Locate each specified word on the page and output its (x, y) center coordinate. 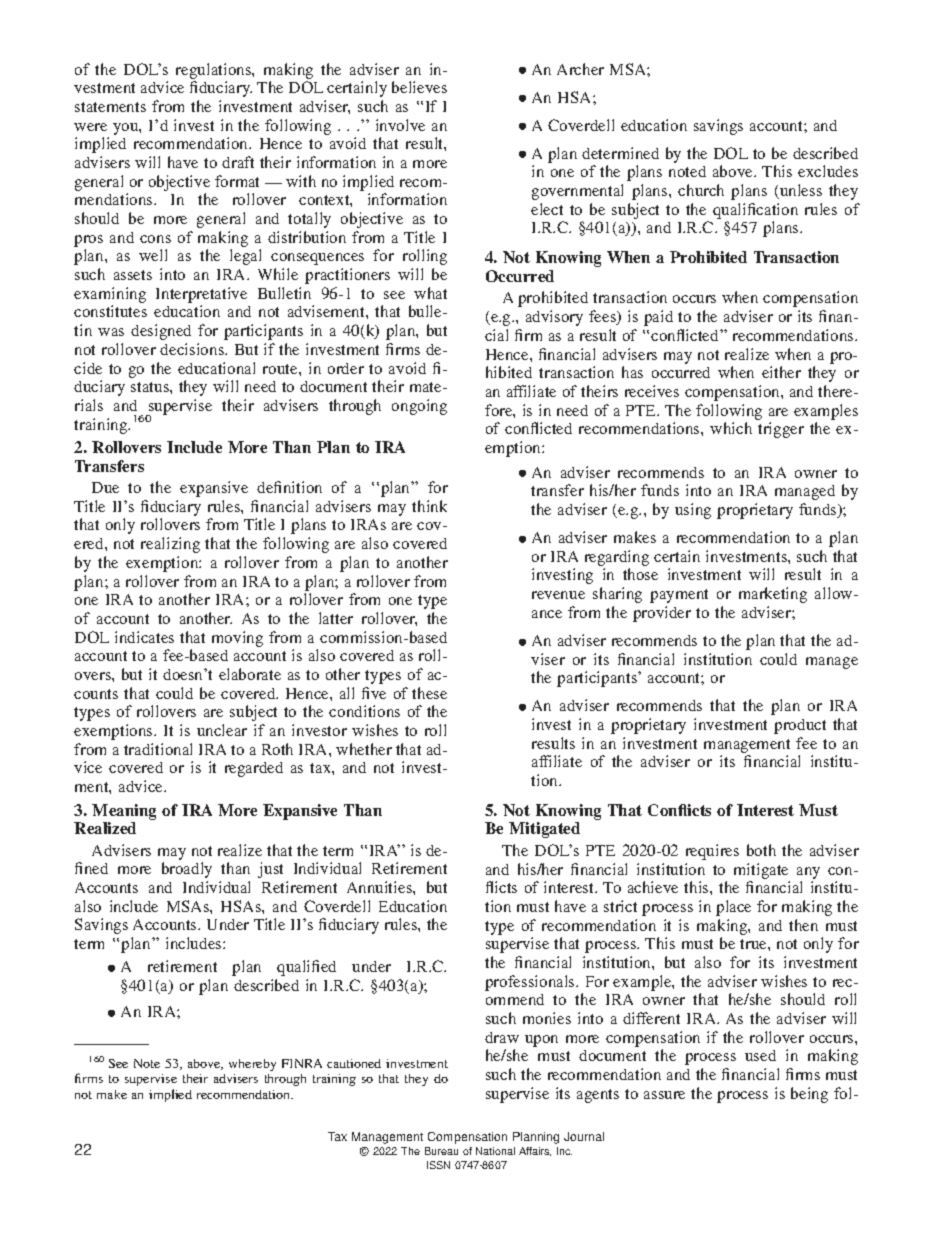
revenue (558, 595)
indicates (144, 637)
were (90, 127)
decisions (193, 349)
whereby (252, 1065)
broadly (187, 870)
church (701, 190)
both (761, 850)
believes (419, 87)
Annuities (380, 887)
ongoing (419, 407)
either (781, 372)
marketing (773, 595)
